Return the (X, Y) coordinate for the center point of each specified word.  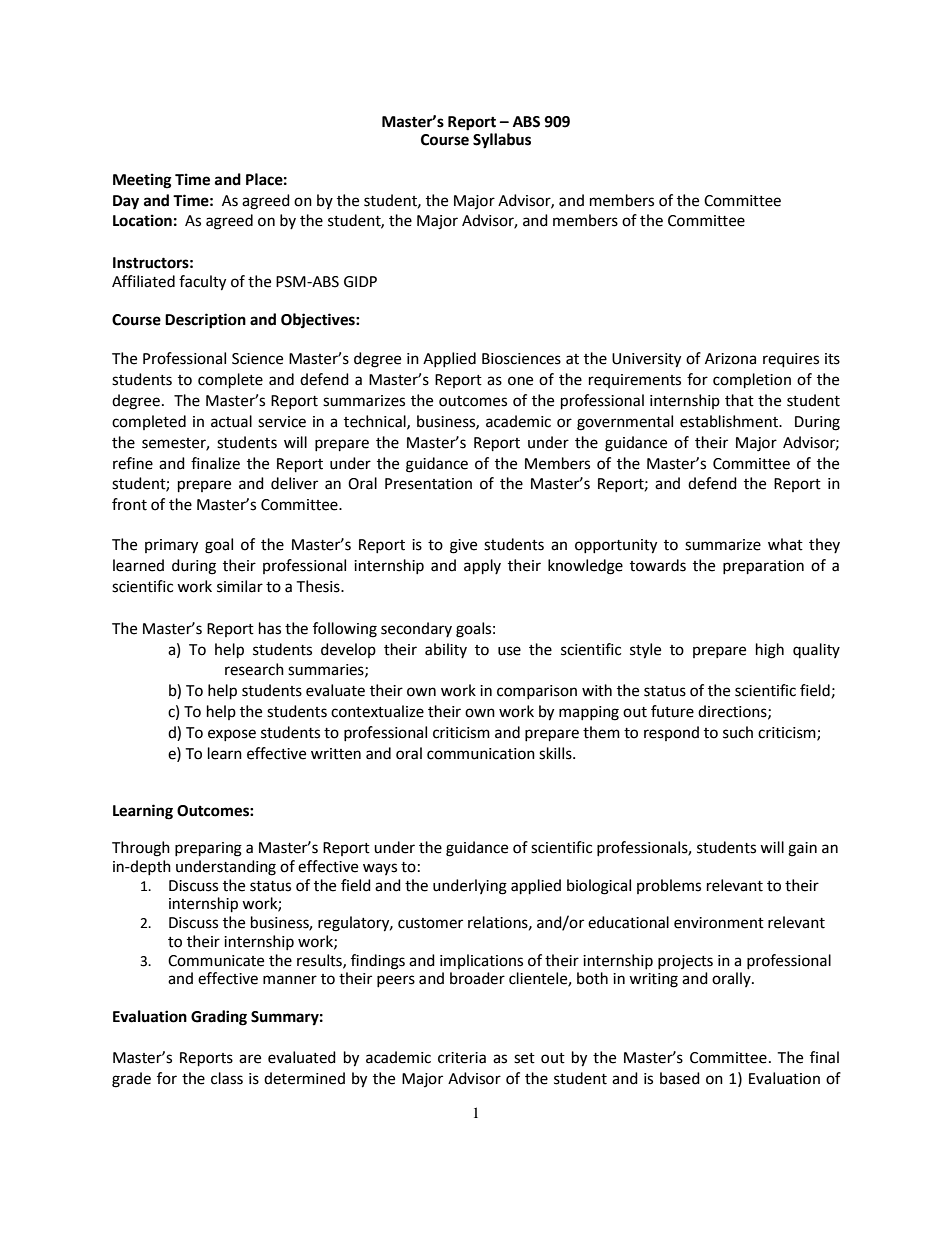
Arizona (730, 359)
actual (231, 421)
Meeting (142, 181)
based (680, 1078)
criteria (462, 1058)
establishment (730, 421)
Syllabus (502, 141)
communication (481, 754)
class (227, 1078)
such (738, 732)
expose (232, 735)
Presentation (428, 484)
